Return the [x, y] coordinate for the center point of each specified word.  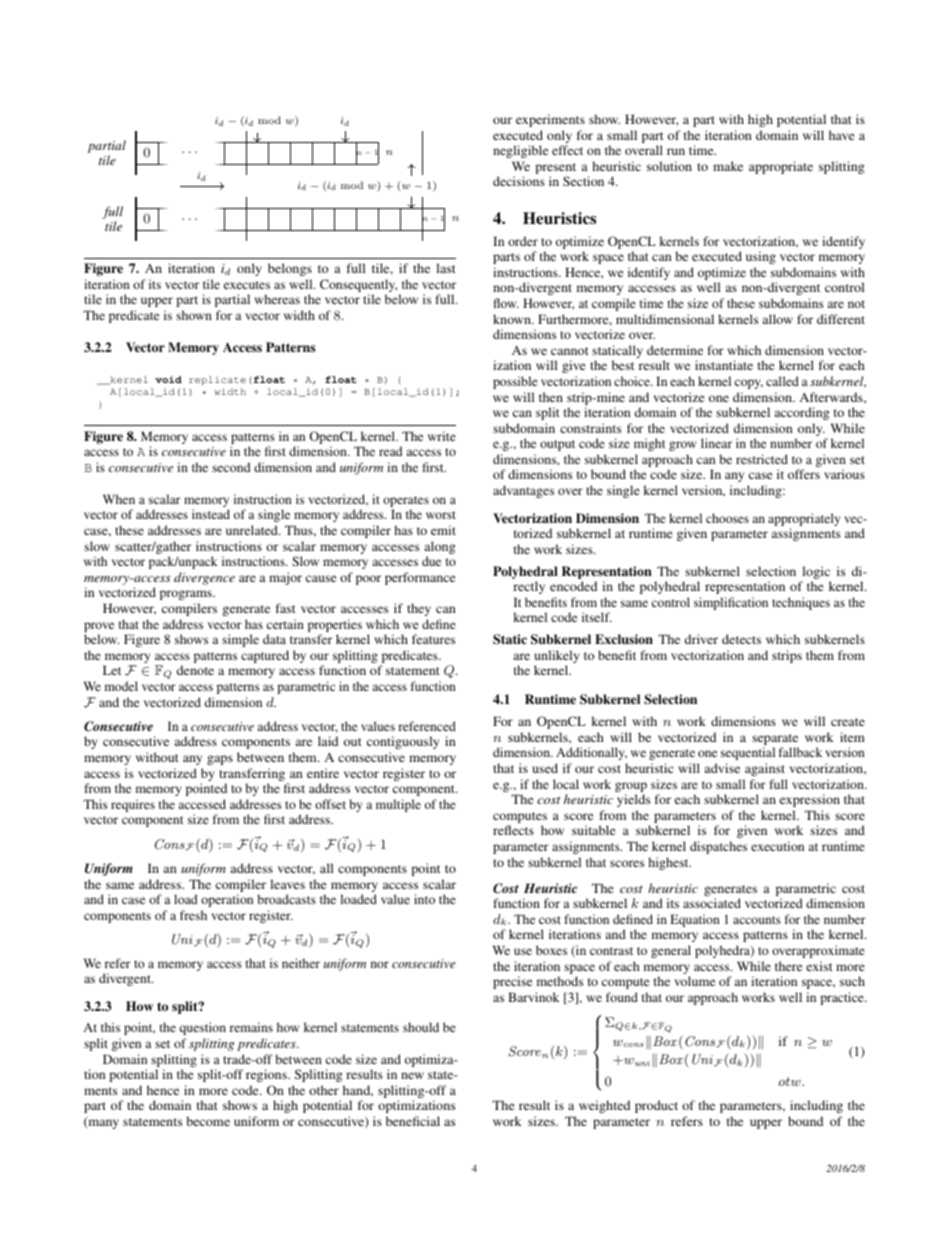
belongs [290, 269]
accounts [757, 920]
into [424, 899]
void [168, 379]
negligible [520, 151]
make [728, 166]
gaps [220, 760]
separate [775, 741]
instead [211, 514]
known [513, 319]
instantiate [724, 365]
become [208, 1121]
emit [443, 530]
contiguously [403, 742]
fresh [193, 915]
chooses [727, 518]
